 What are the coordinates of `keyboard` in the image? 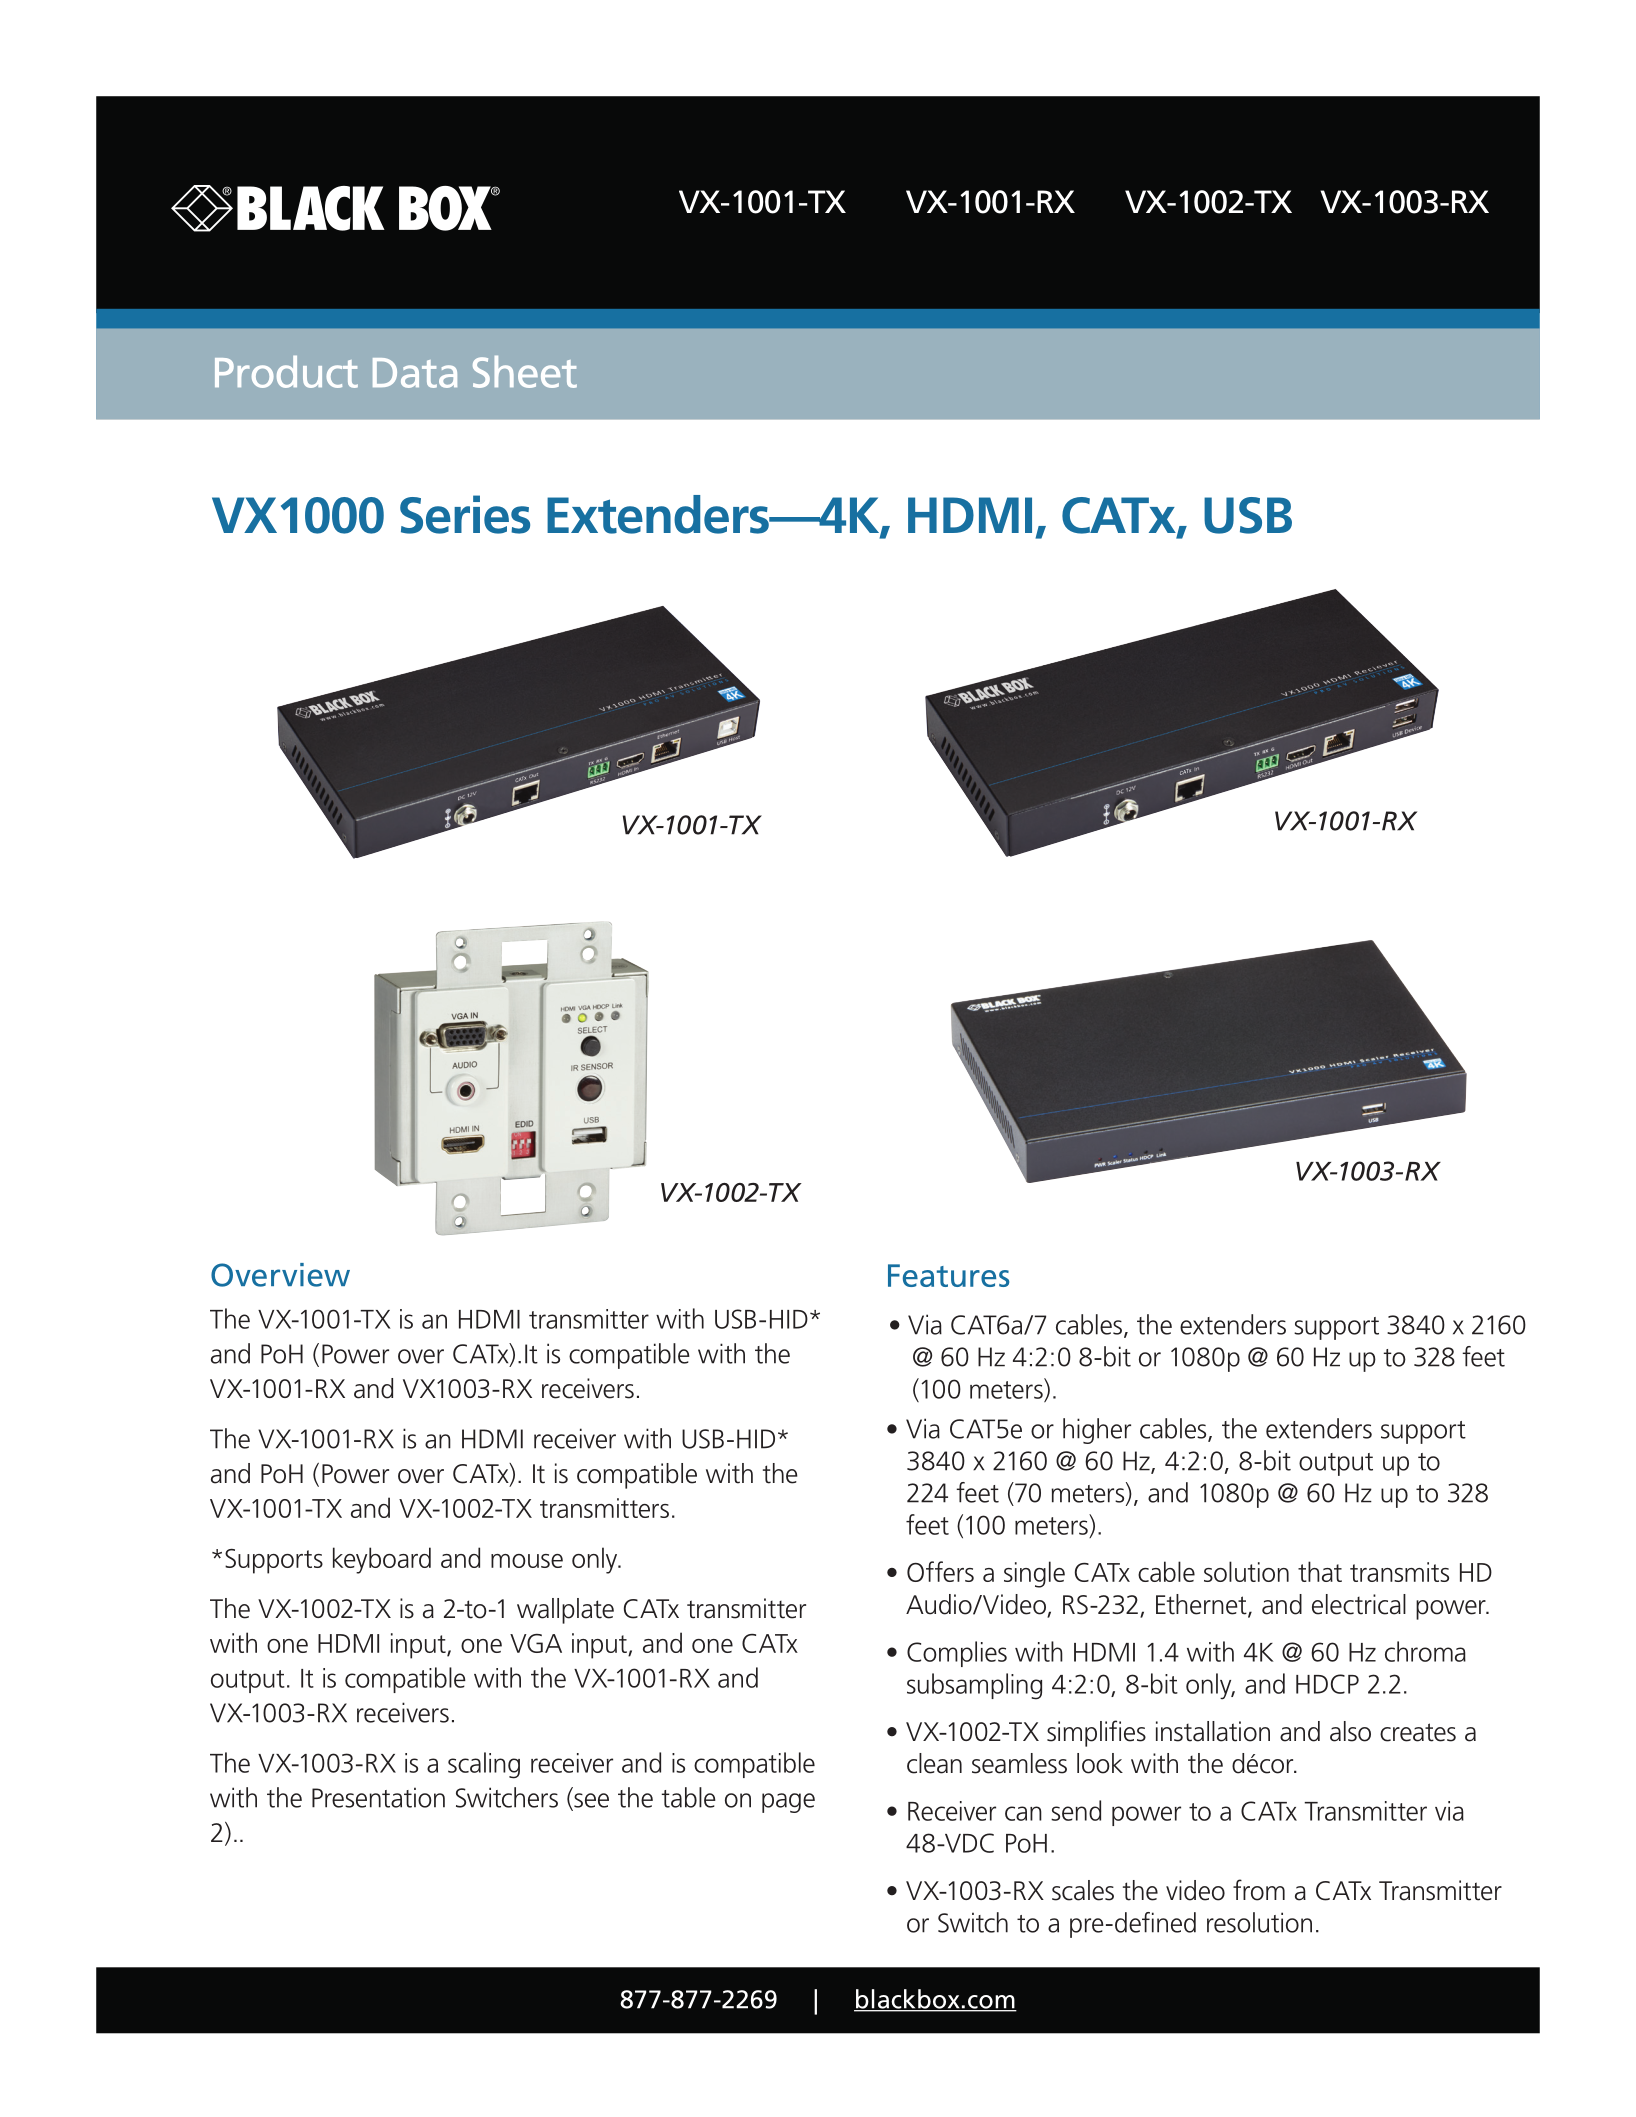 It's located at (382, 1560).
